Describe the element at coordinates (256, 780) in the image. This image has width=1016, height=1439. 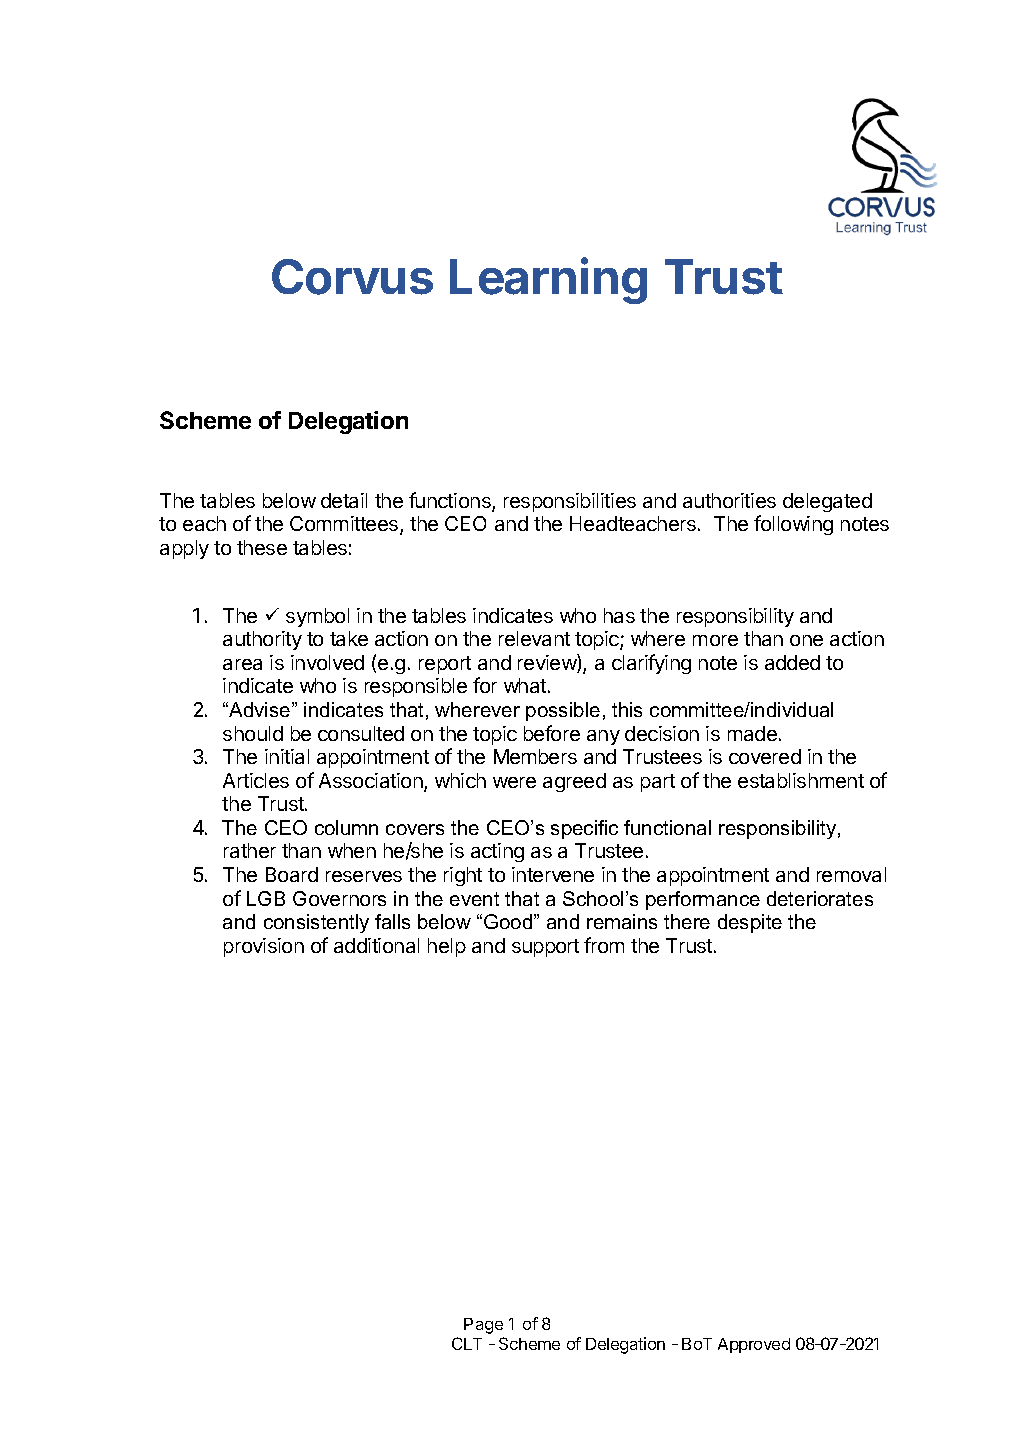
I see `Articles` at that location.
